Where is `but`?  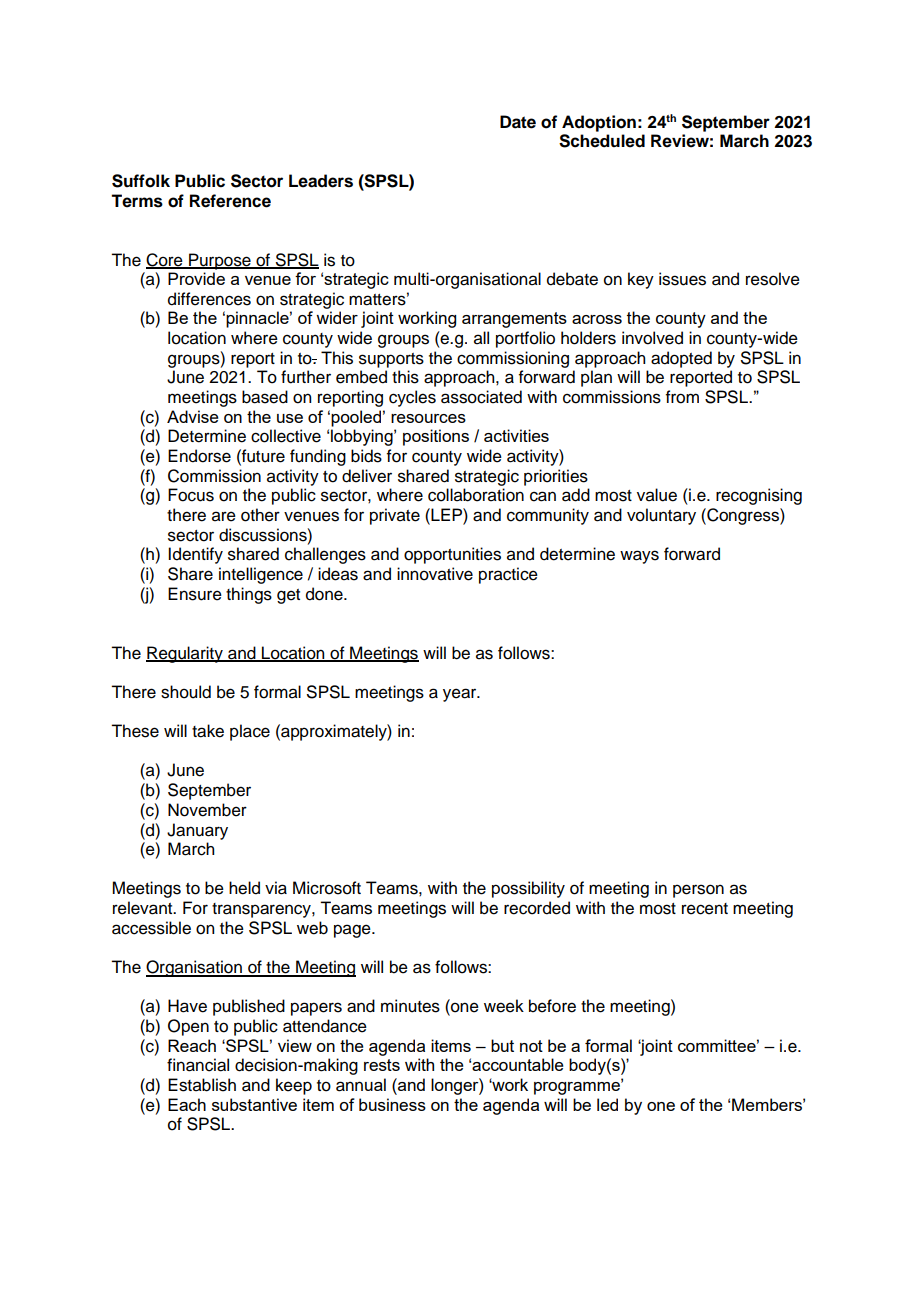
but is located at coordinates (502, 1045).
